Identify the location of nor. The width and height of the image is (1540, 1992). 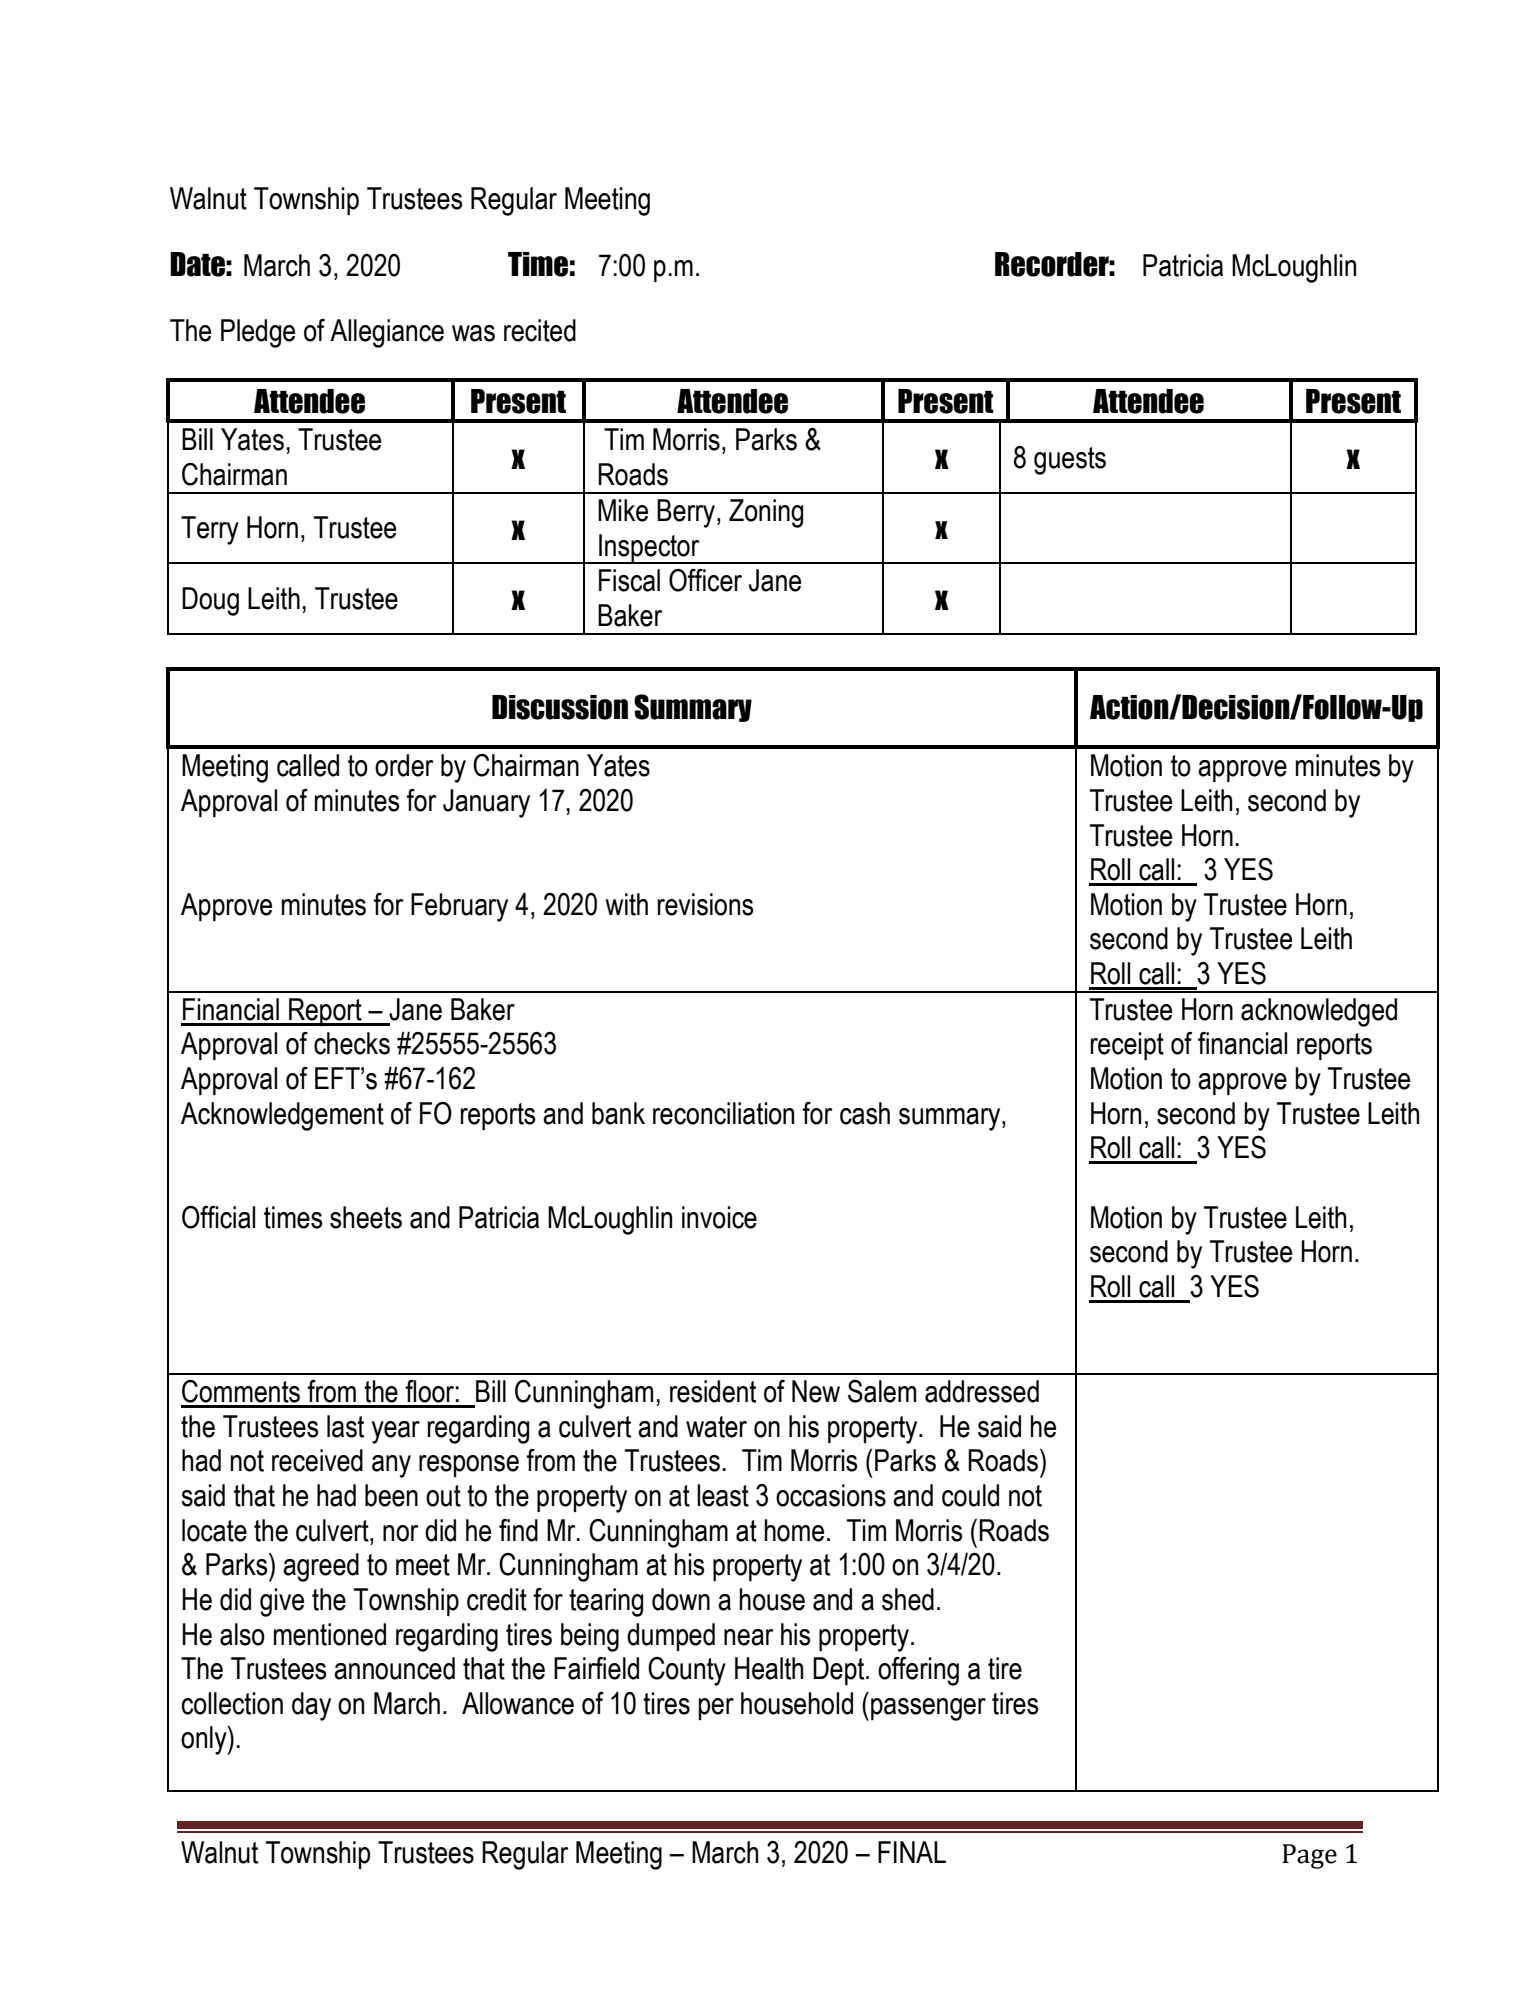
(400, 1533).
